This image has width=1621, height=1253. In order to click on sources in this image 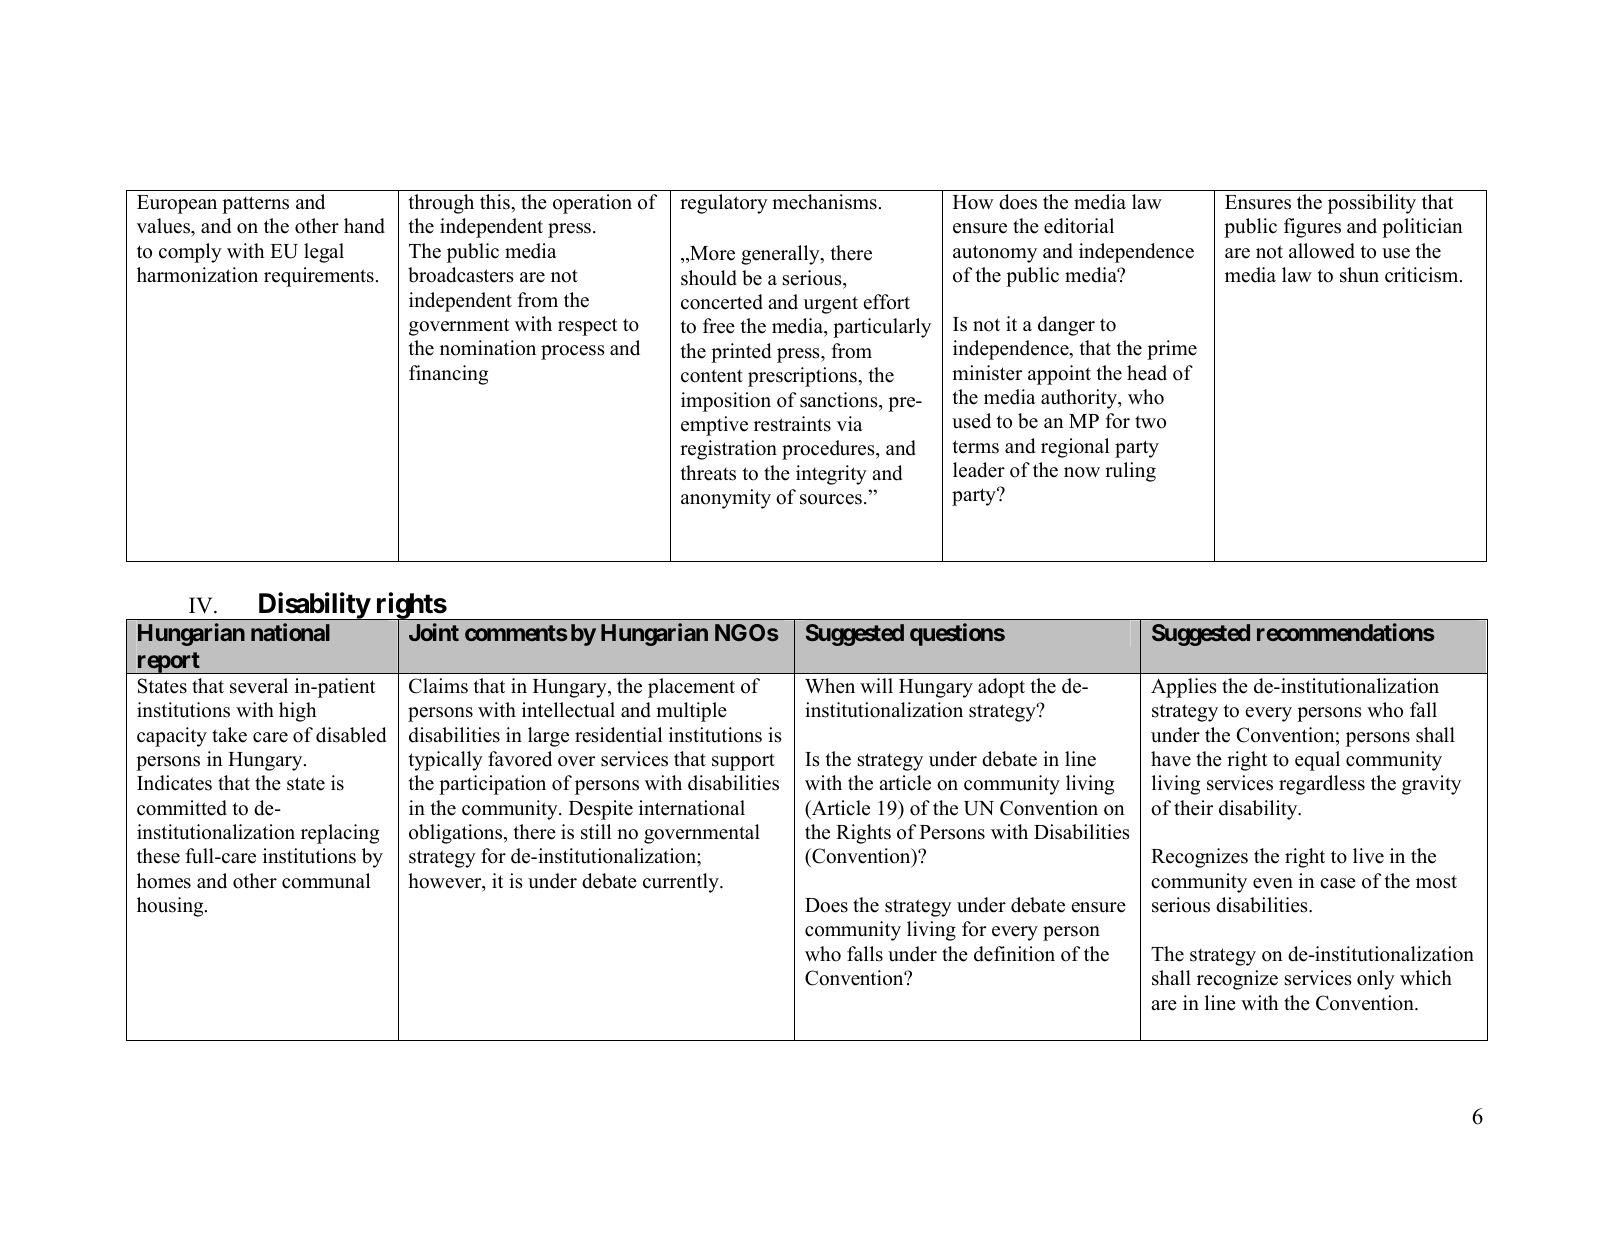, I will do `click(831, 499)`.
